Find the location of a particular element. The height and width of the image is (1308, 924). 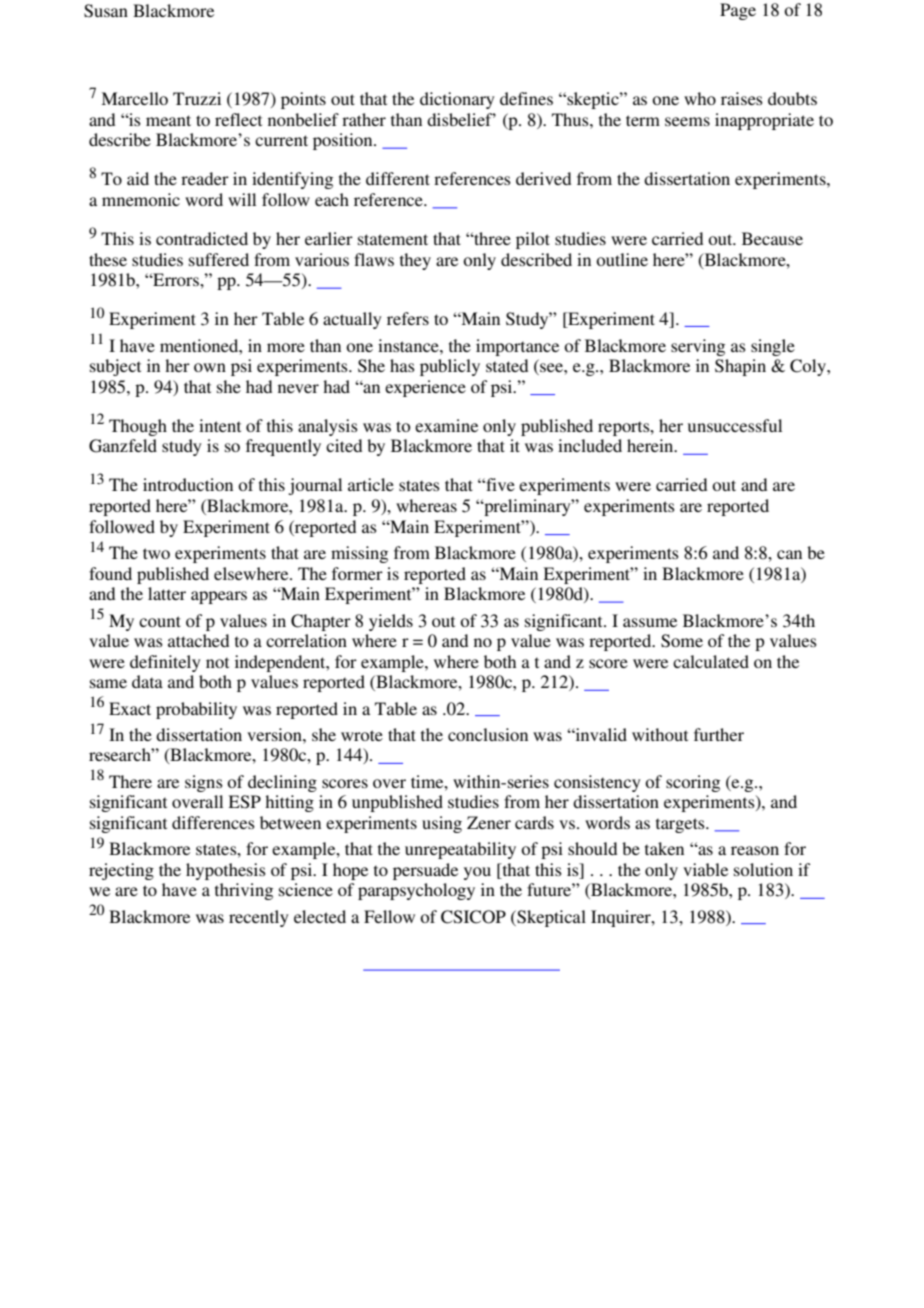

refers is located at coordinates (408, 318).
